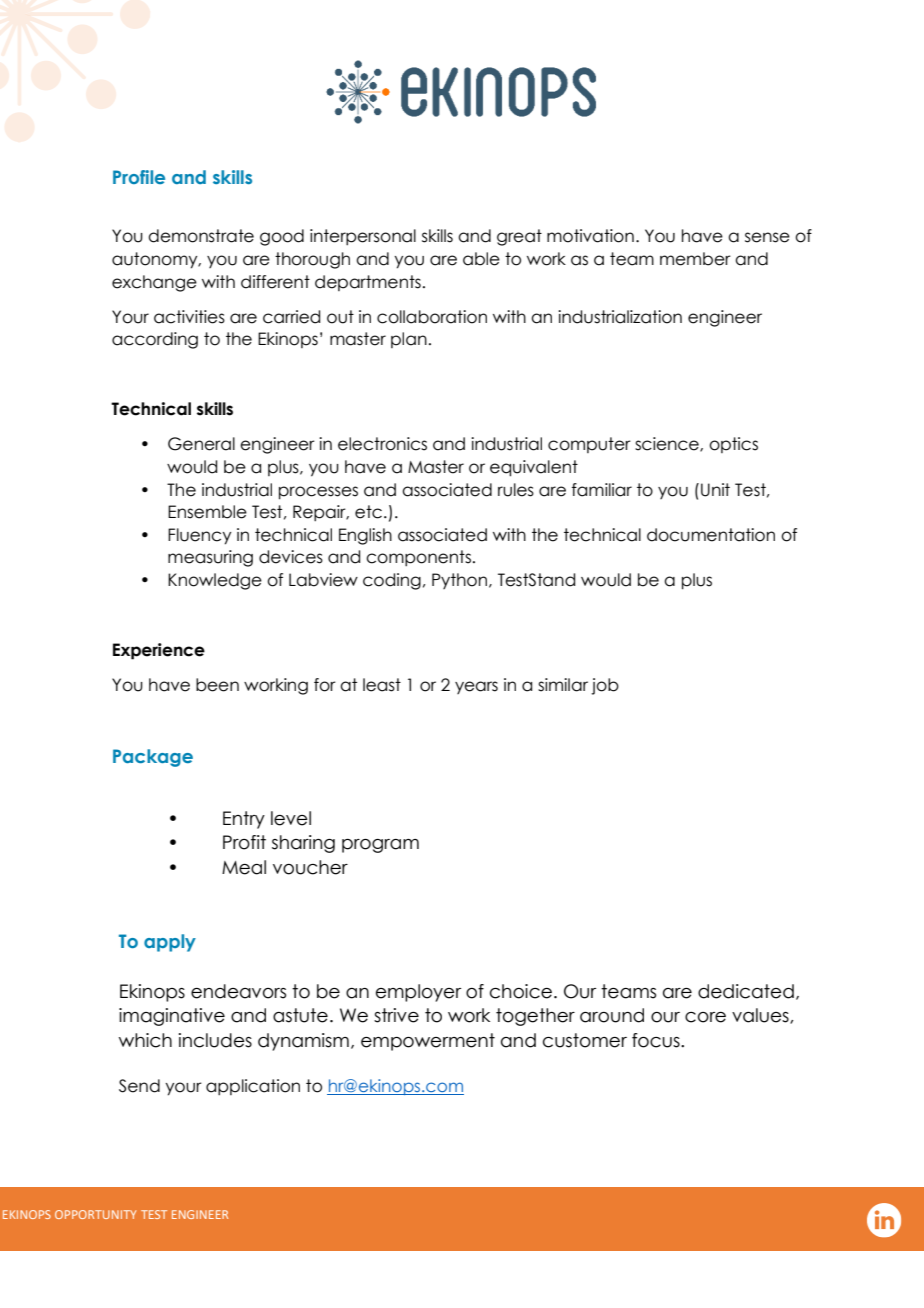 The image size is (924, 1308). What do you see at coordinates (153, 758) in the screenshot?
I see `Package` at bounding box center [153, 758].
